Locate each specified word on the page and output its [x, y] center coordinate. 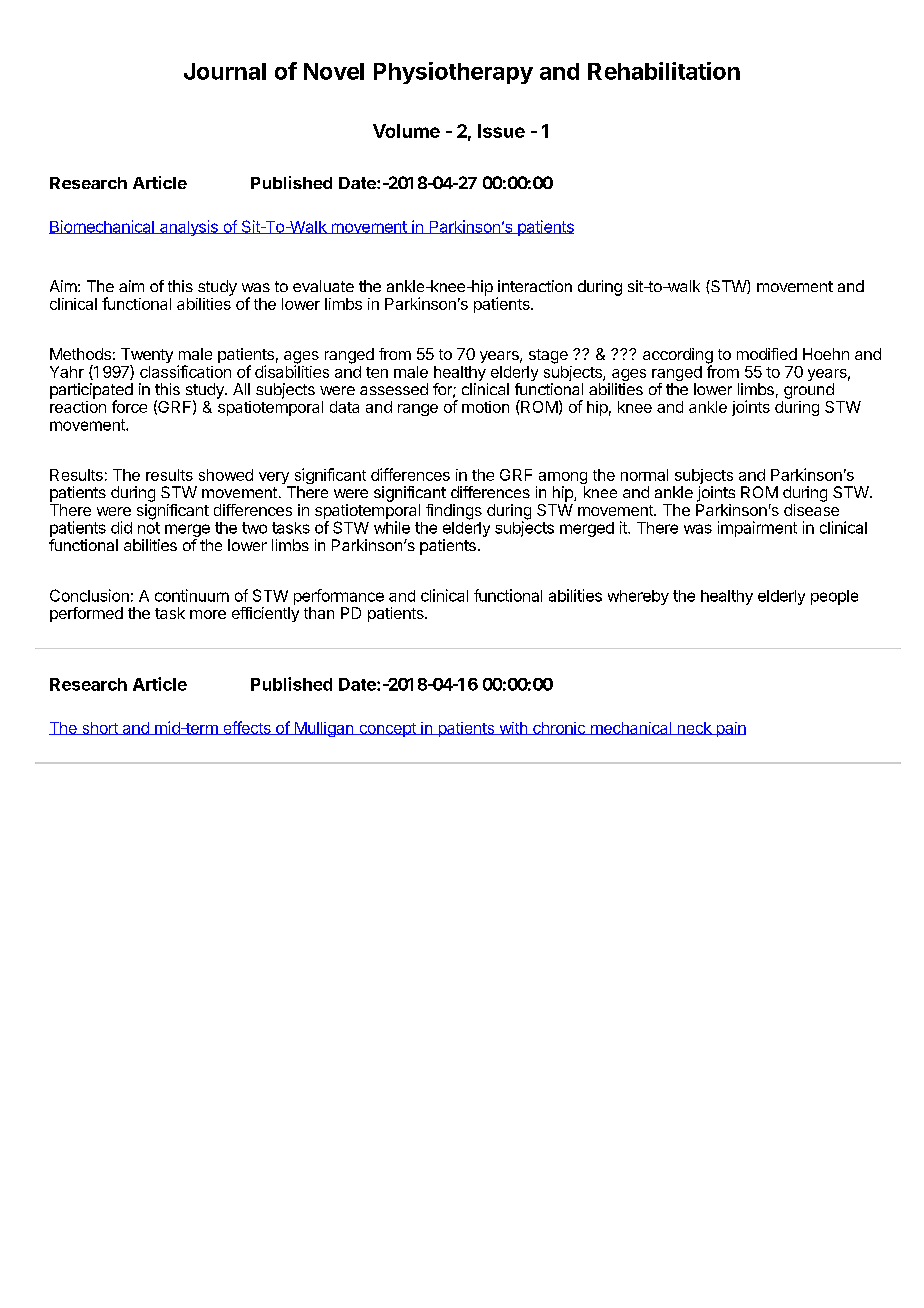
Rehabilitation [664, 71]
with [513, 728]
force [129, 406]
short [100, 728]
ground [809, 391]
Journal [225, 71]
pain [730, 729]
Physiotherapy [453, 73]
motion [485, 407]
